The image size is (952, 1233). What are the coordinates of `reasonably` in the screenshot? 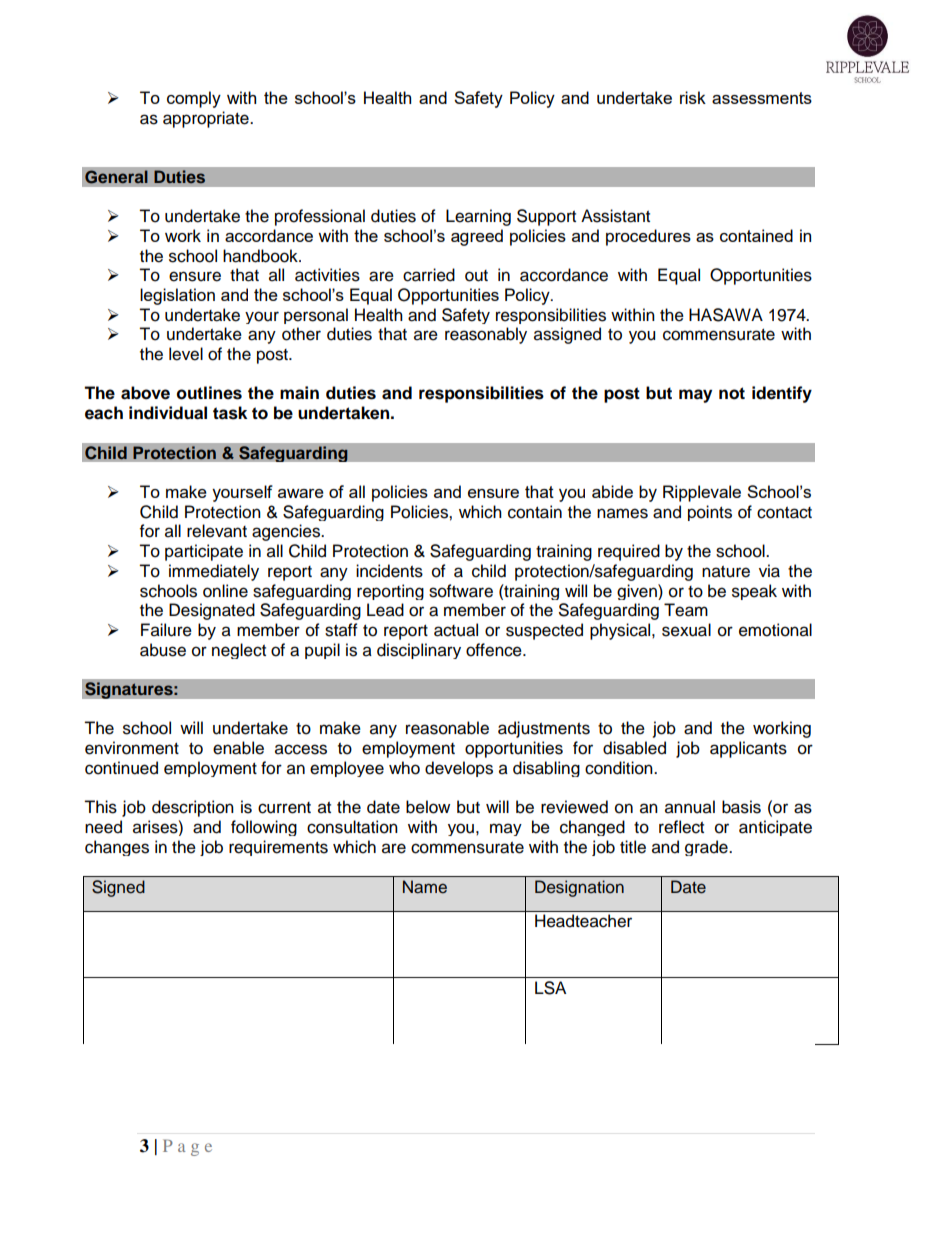 It's located at (486, 335).
